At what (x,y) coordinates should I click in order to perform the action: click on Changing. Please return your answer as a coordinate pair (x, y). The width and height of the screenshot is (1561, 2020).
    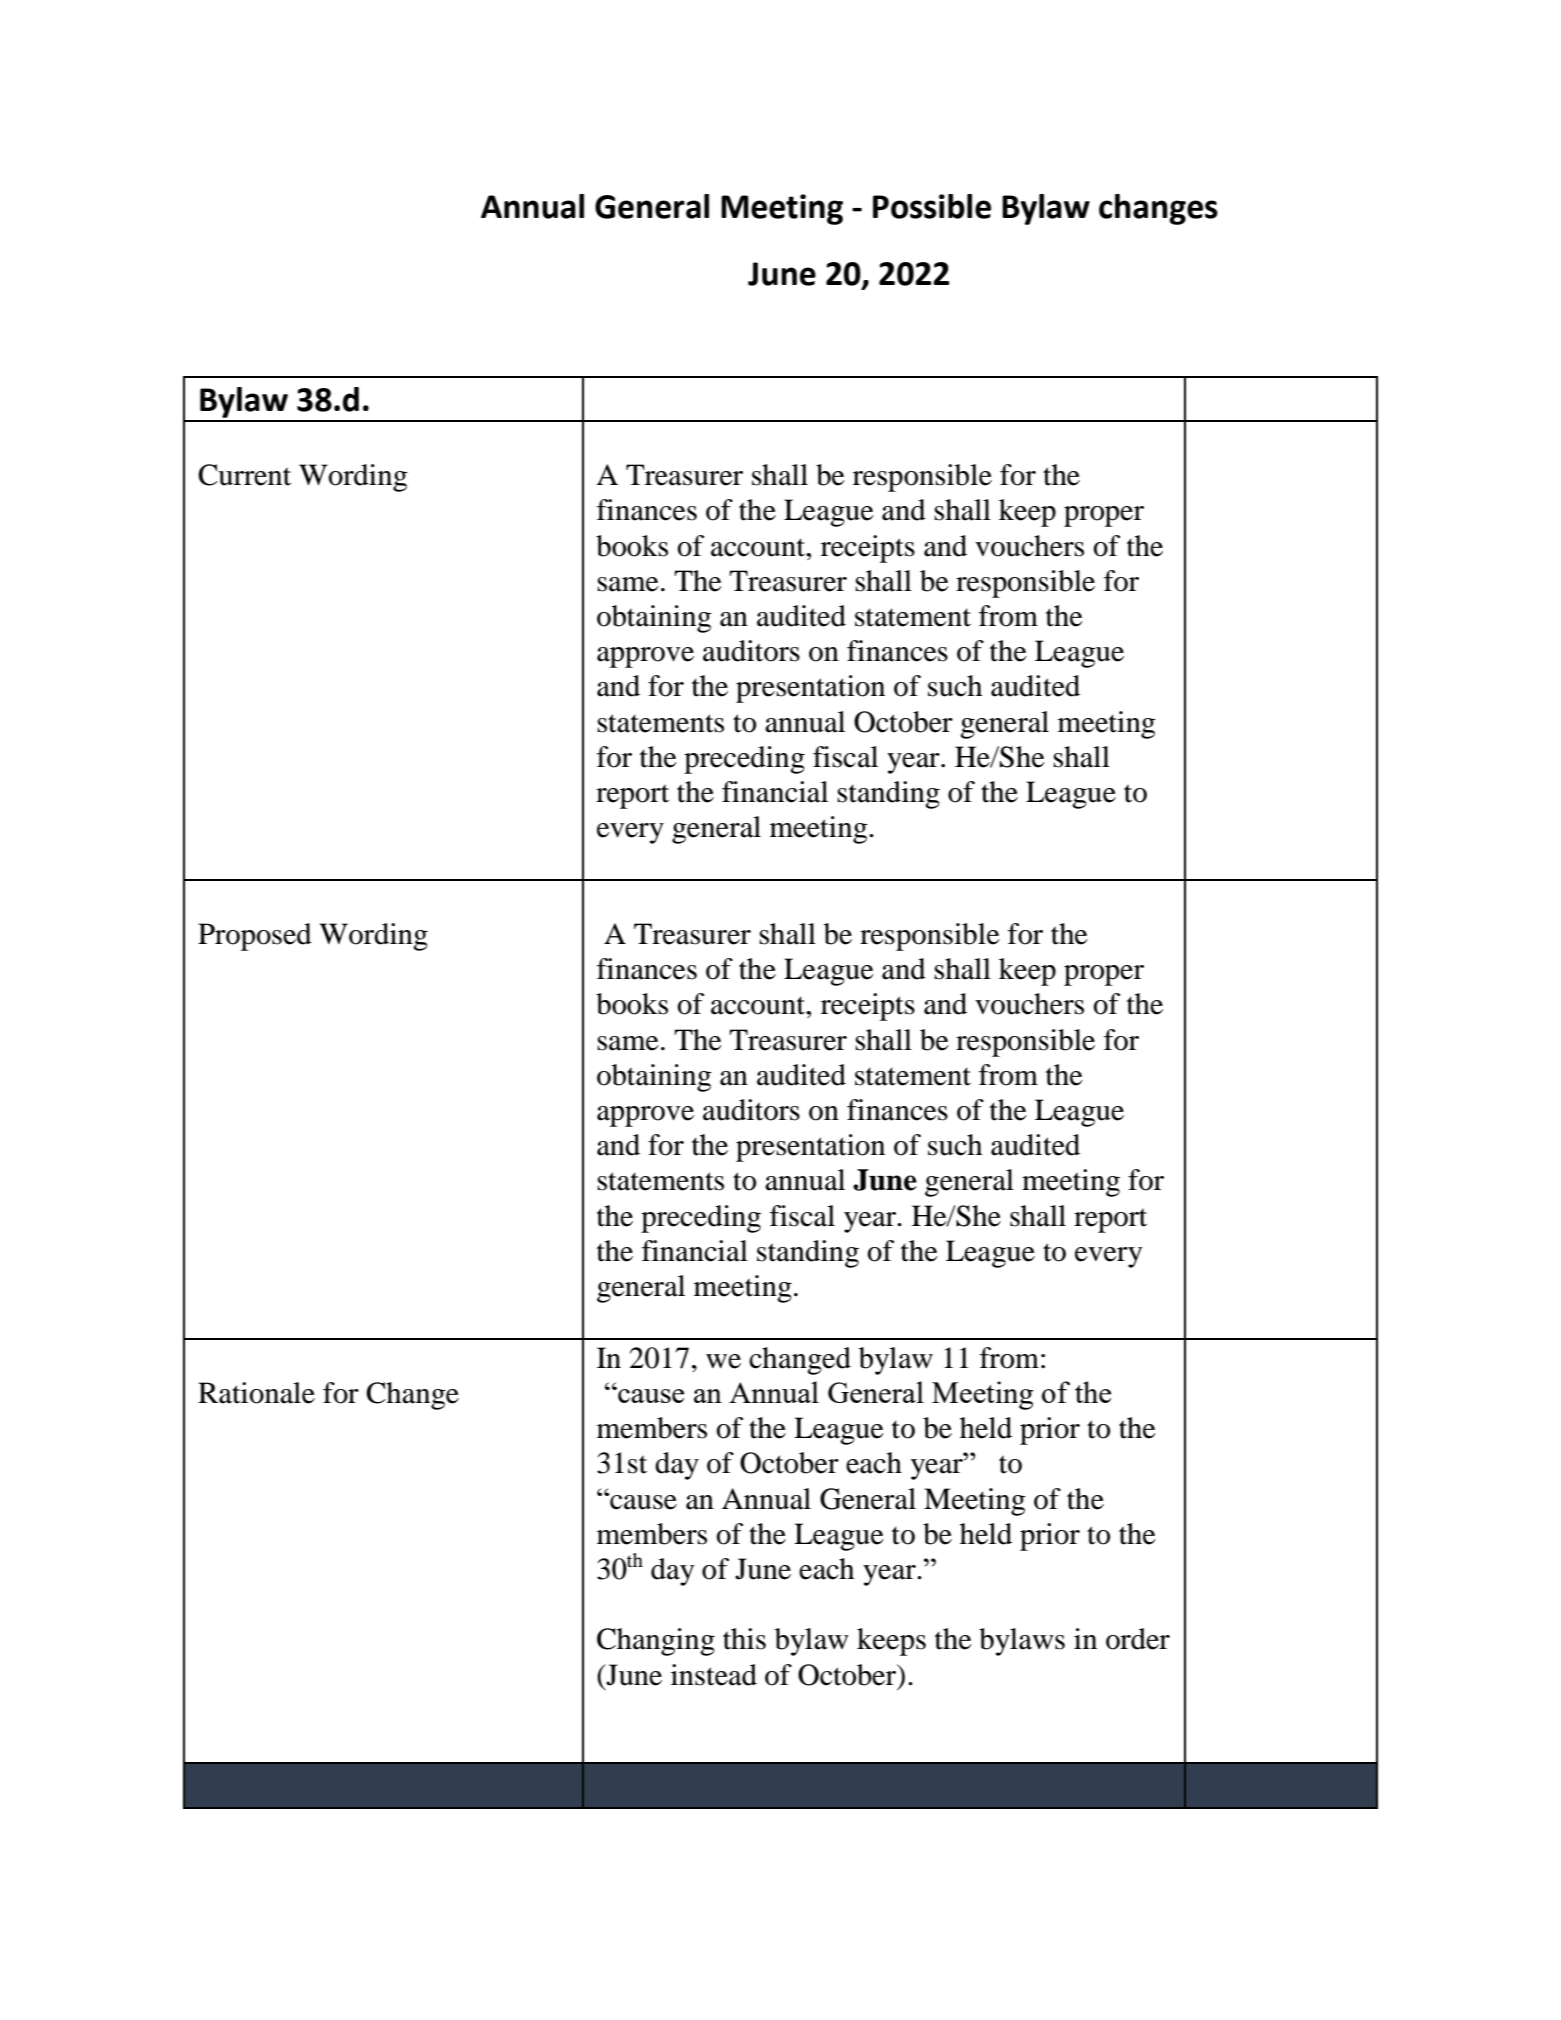
    Looking at the image, I should click on (656, 1642).
